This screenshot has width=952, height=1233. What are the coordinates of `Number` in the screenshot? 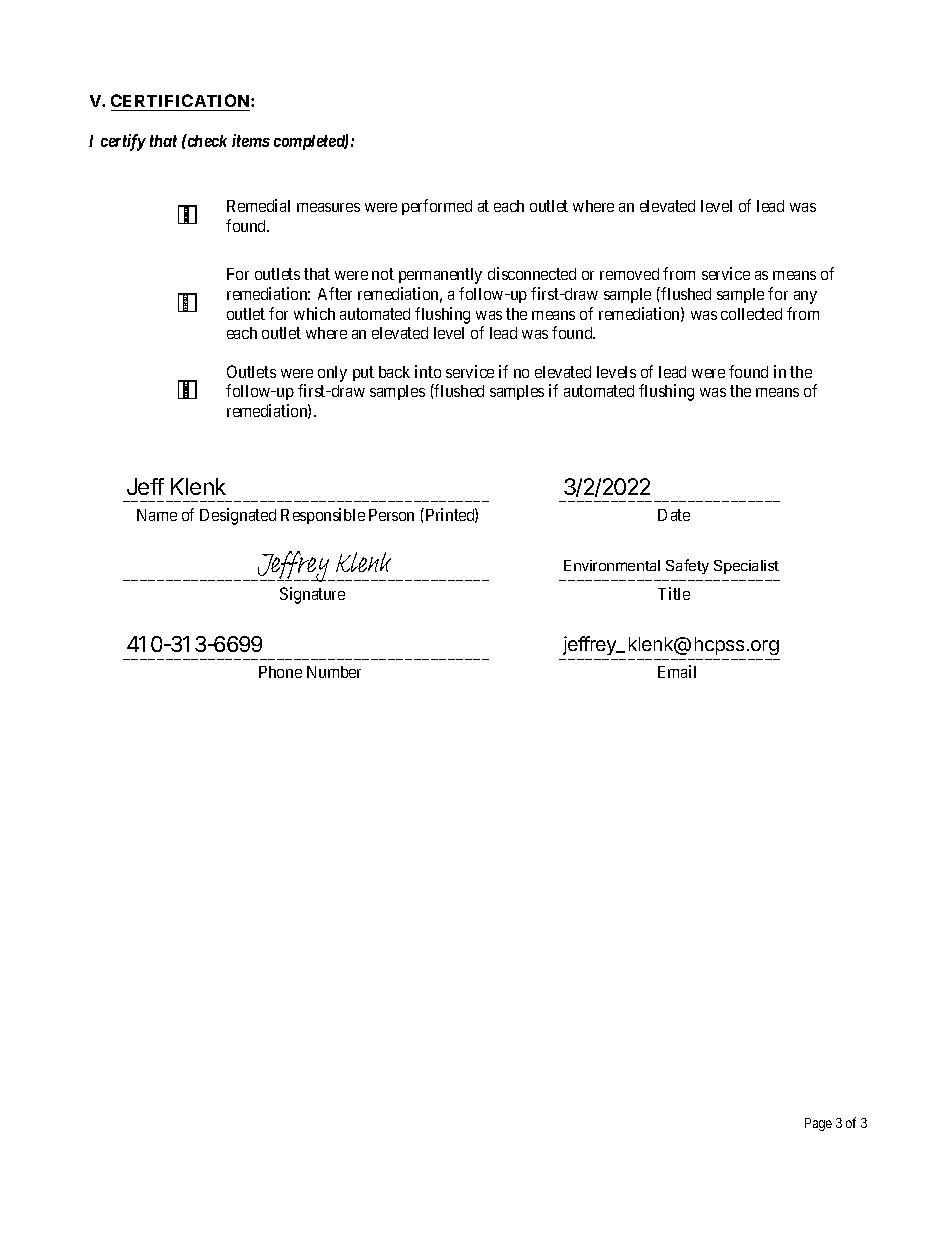 It's located at (334, 672).
